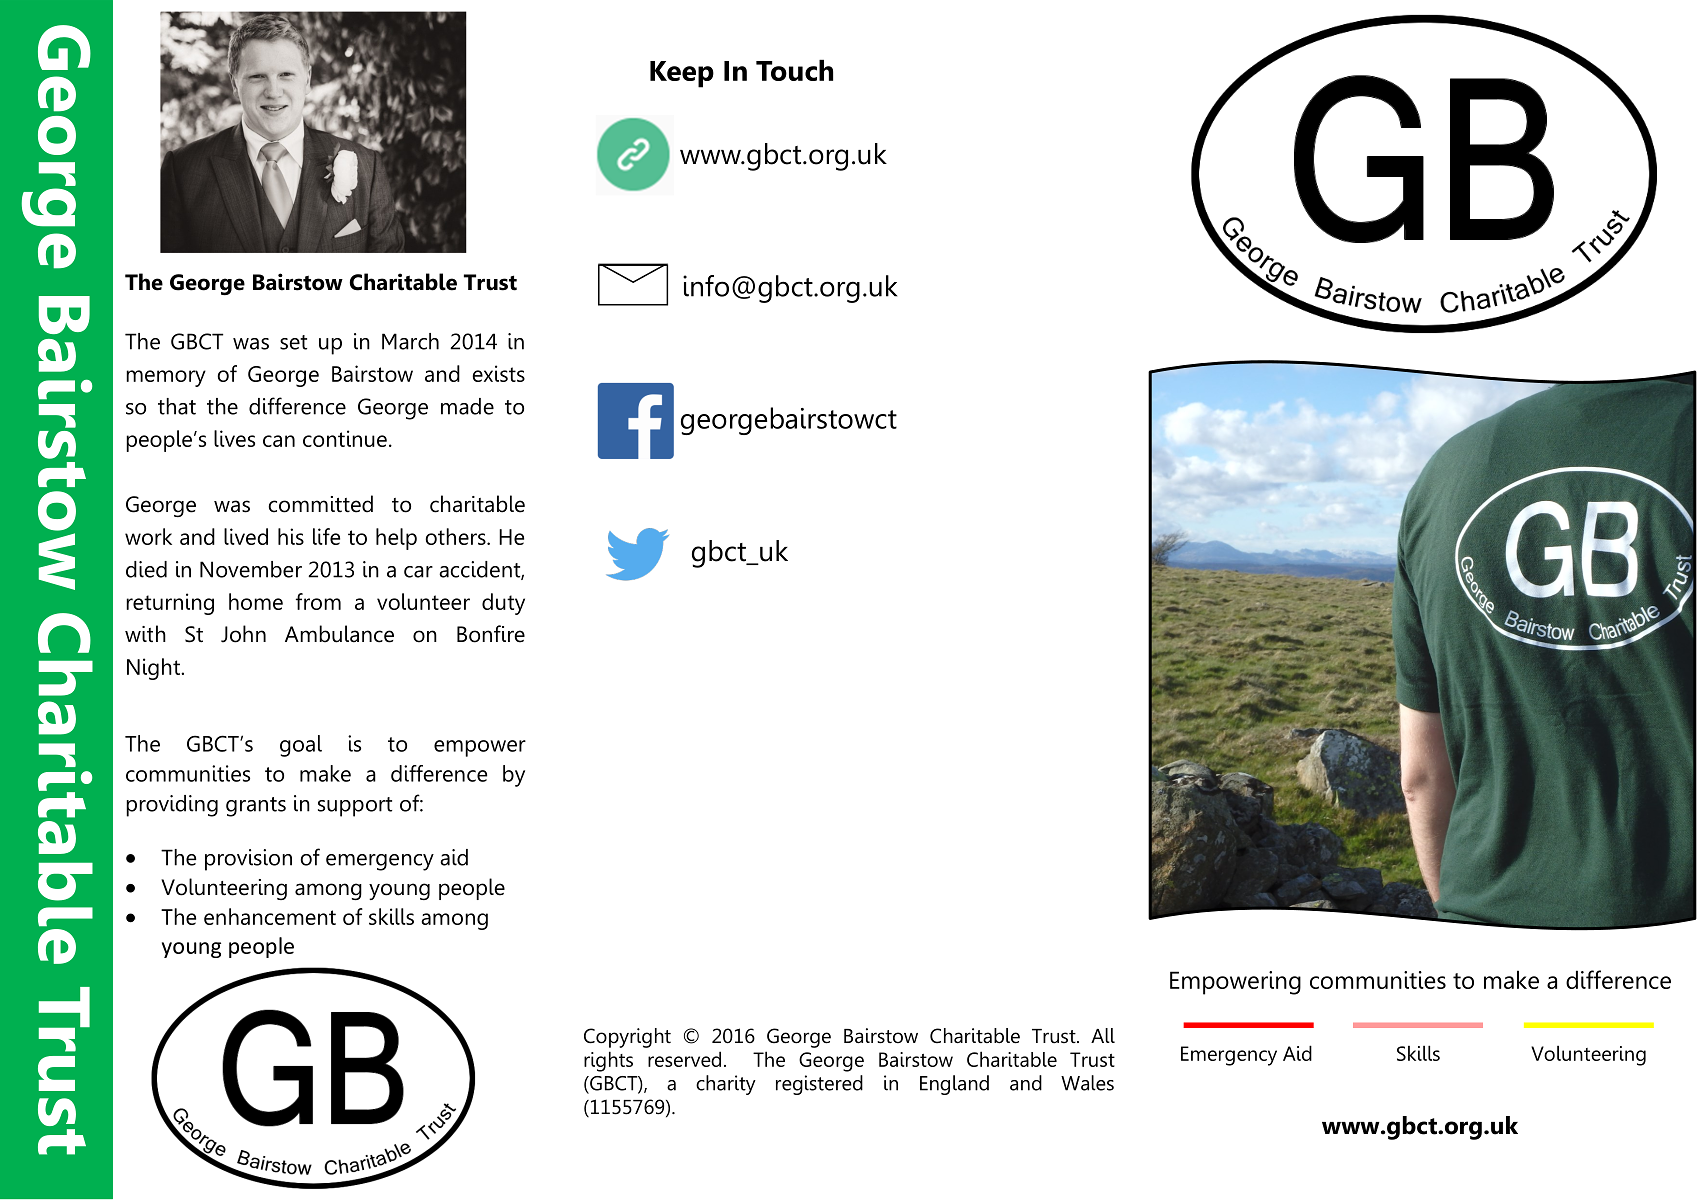 This screenshot has height=1200, width=1697. Describe the element at coordinates (682, 74) in the screenshot. I see `Keep` at that location.
